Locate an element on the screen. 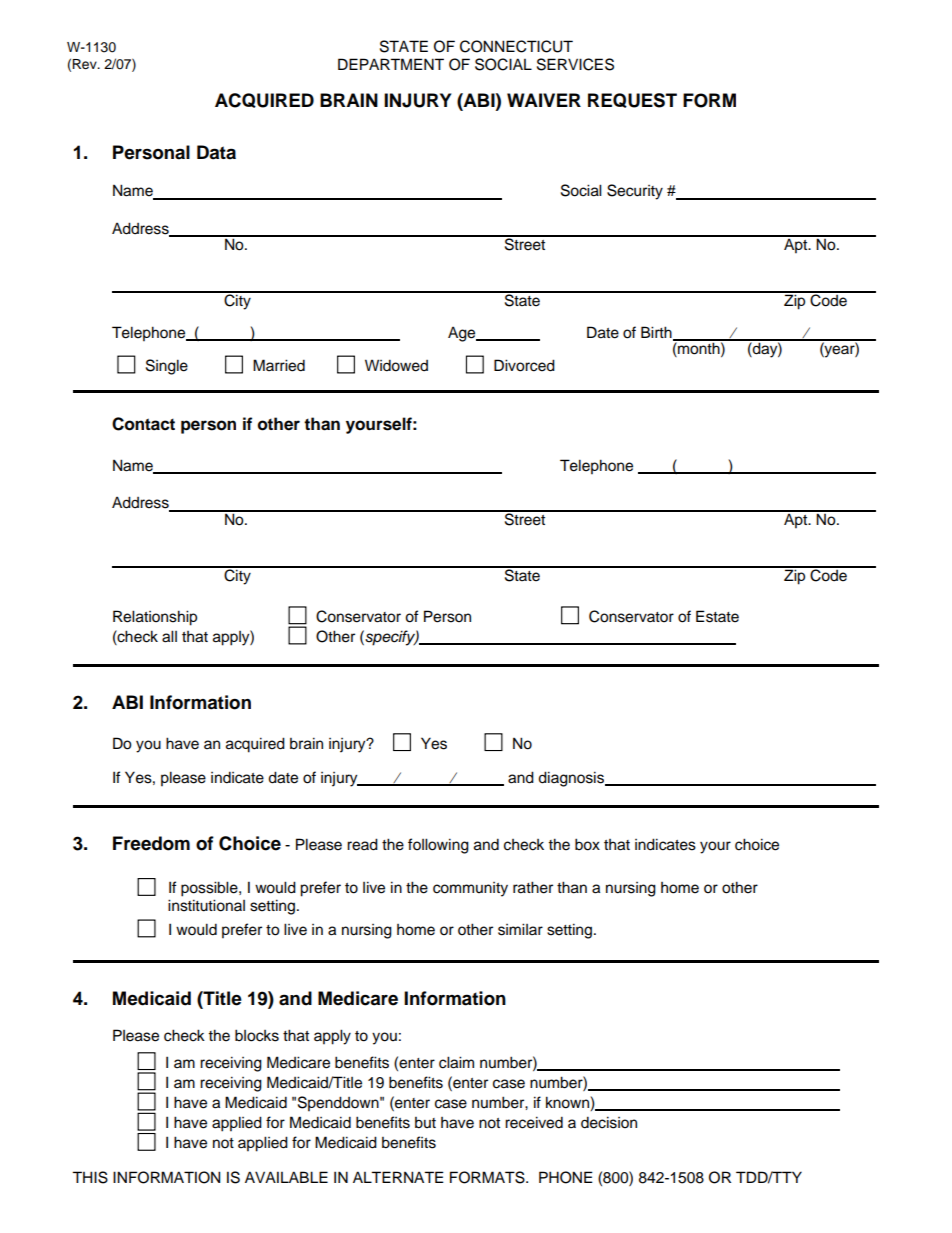 This screenshot has height=1233, width=952. read is located at coordinates (362, 844).
